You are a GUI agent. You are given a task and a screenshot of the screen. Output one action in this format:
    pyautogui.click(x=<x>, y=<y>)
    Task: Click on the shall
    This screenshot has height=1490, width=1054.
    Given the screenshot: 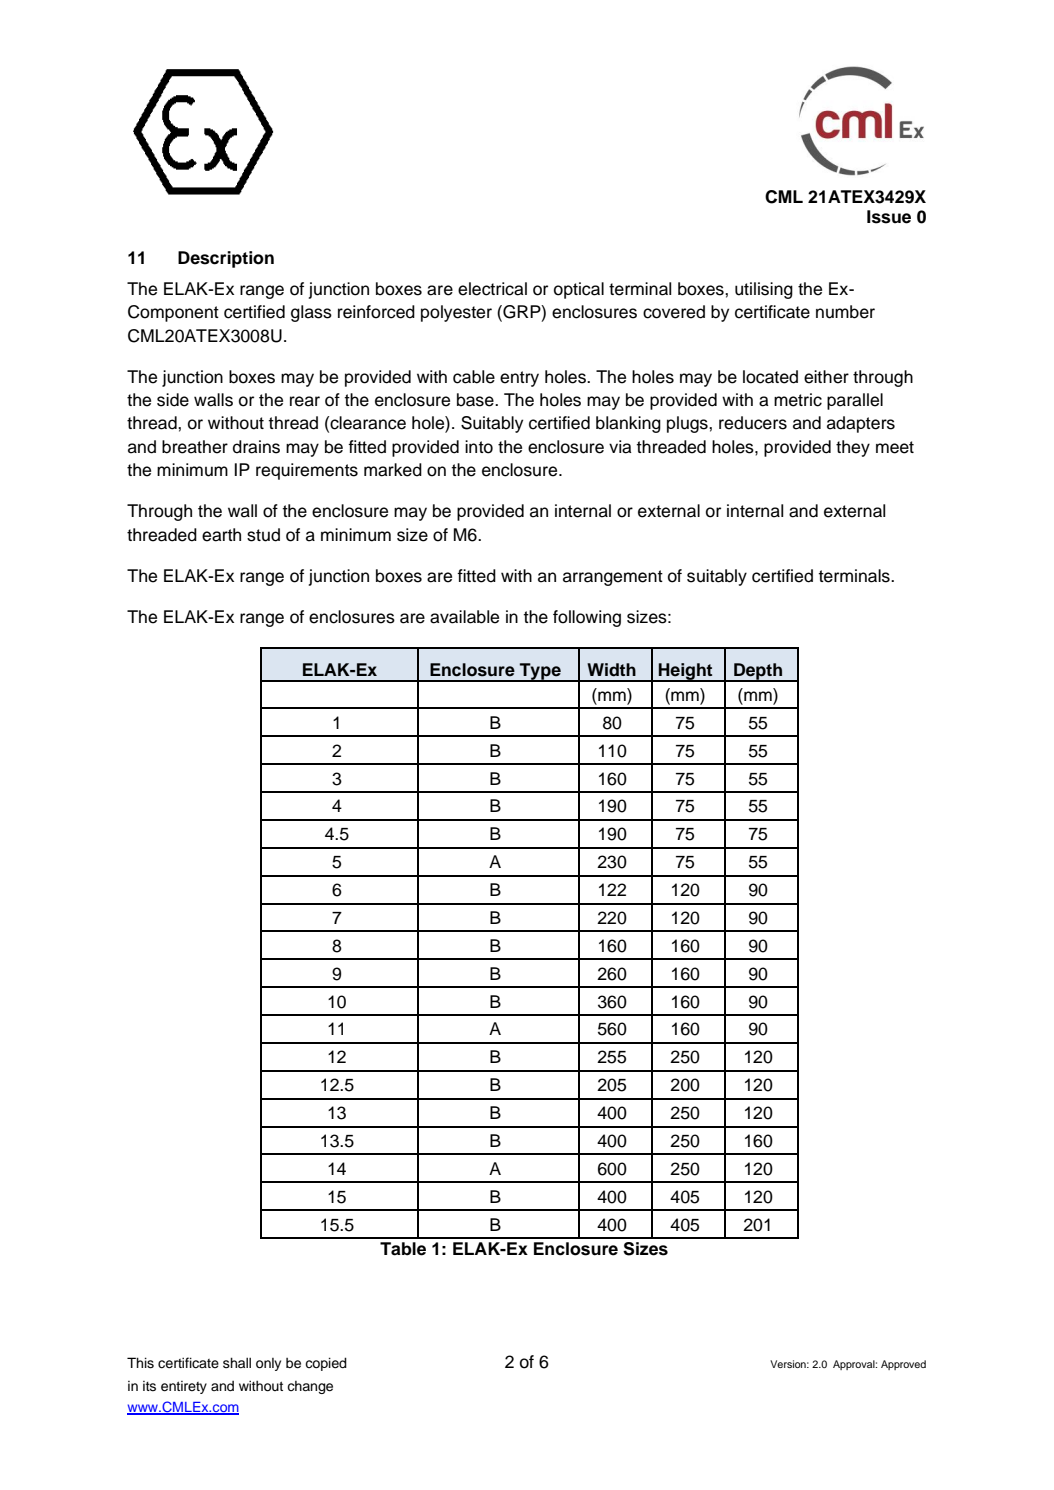 What is the action you would take?
    pyautogui.click(x=237, y=1363)
